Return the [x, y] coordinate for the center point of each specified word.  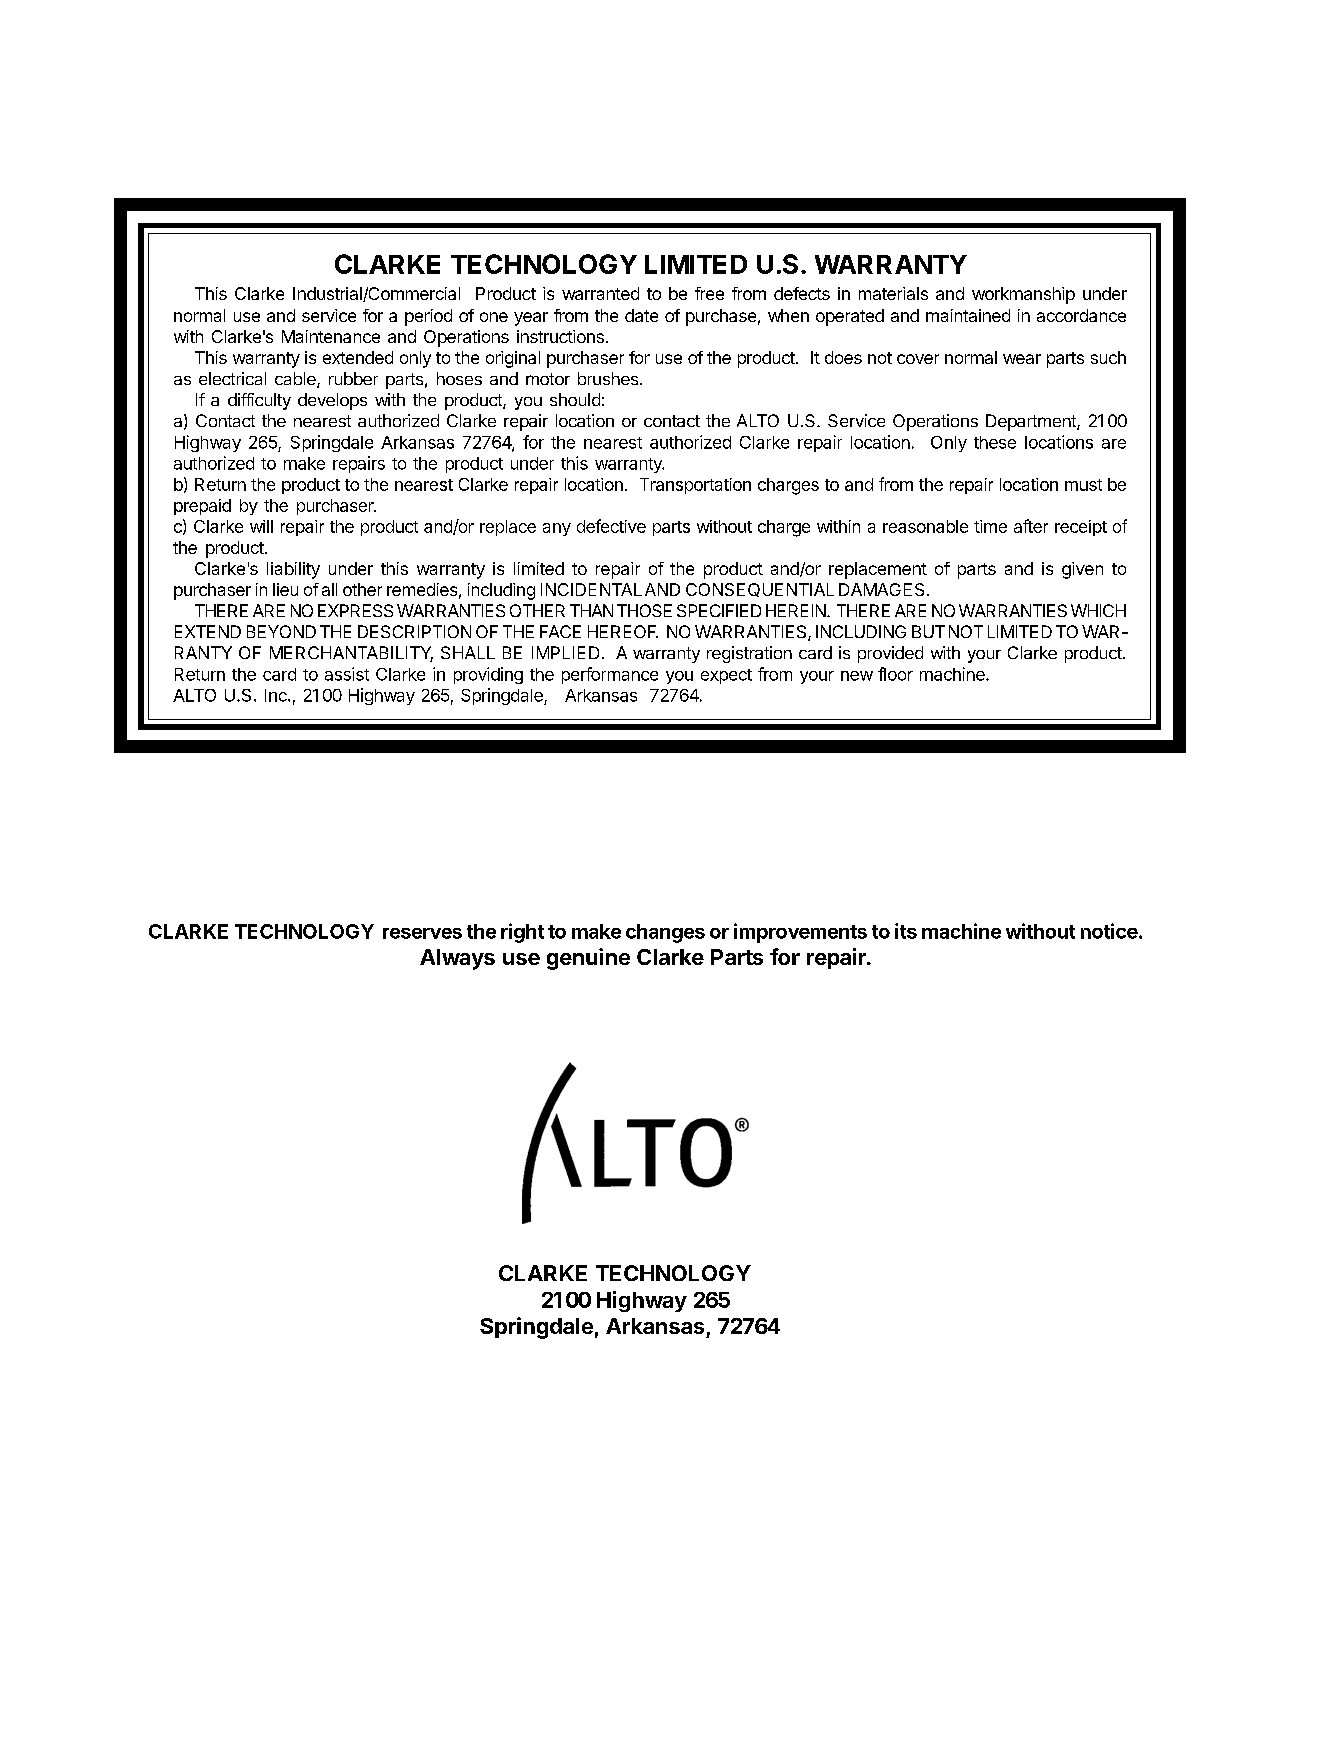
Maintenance [331, 336]
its [906, 931]
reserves [422, 933]
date [641, 315]
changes [665, 933]
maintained [968, 315]
